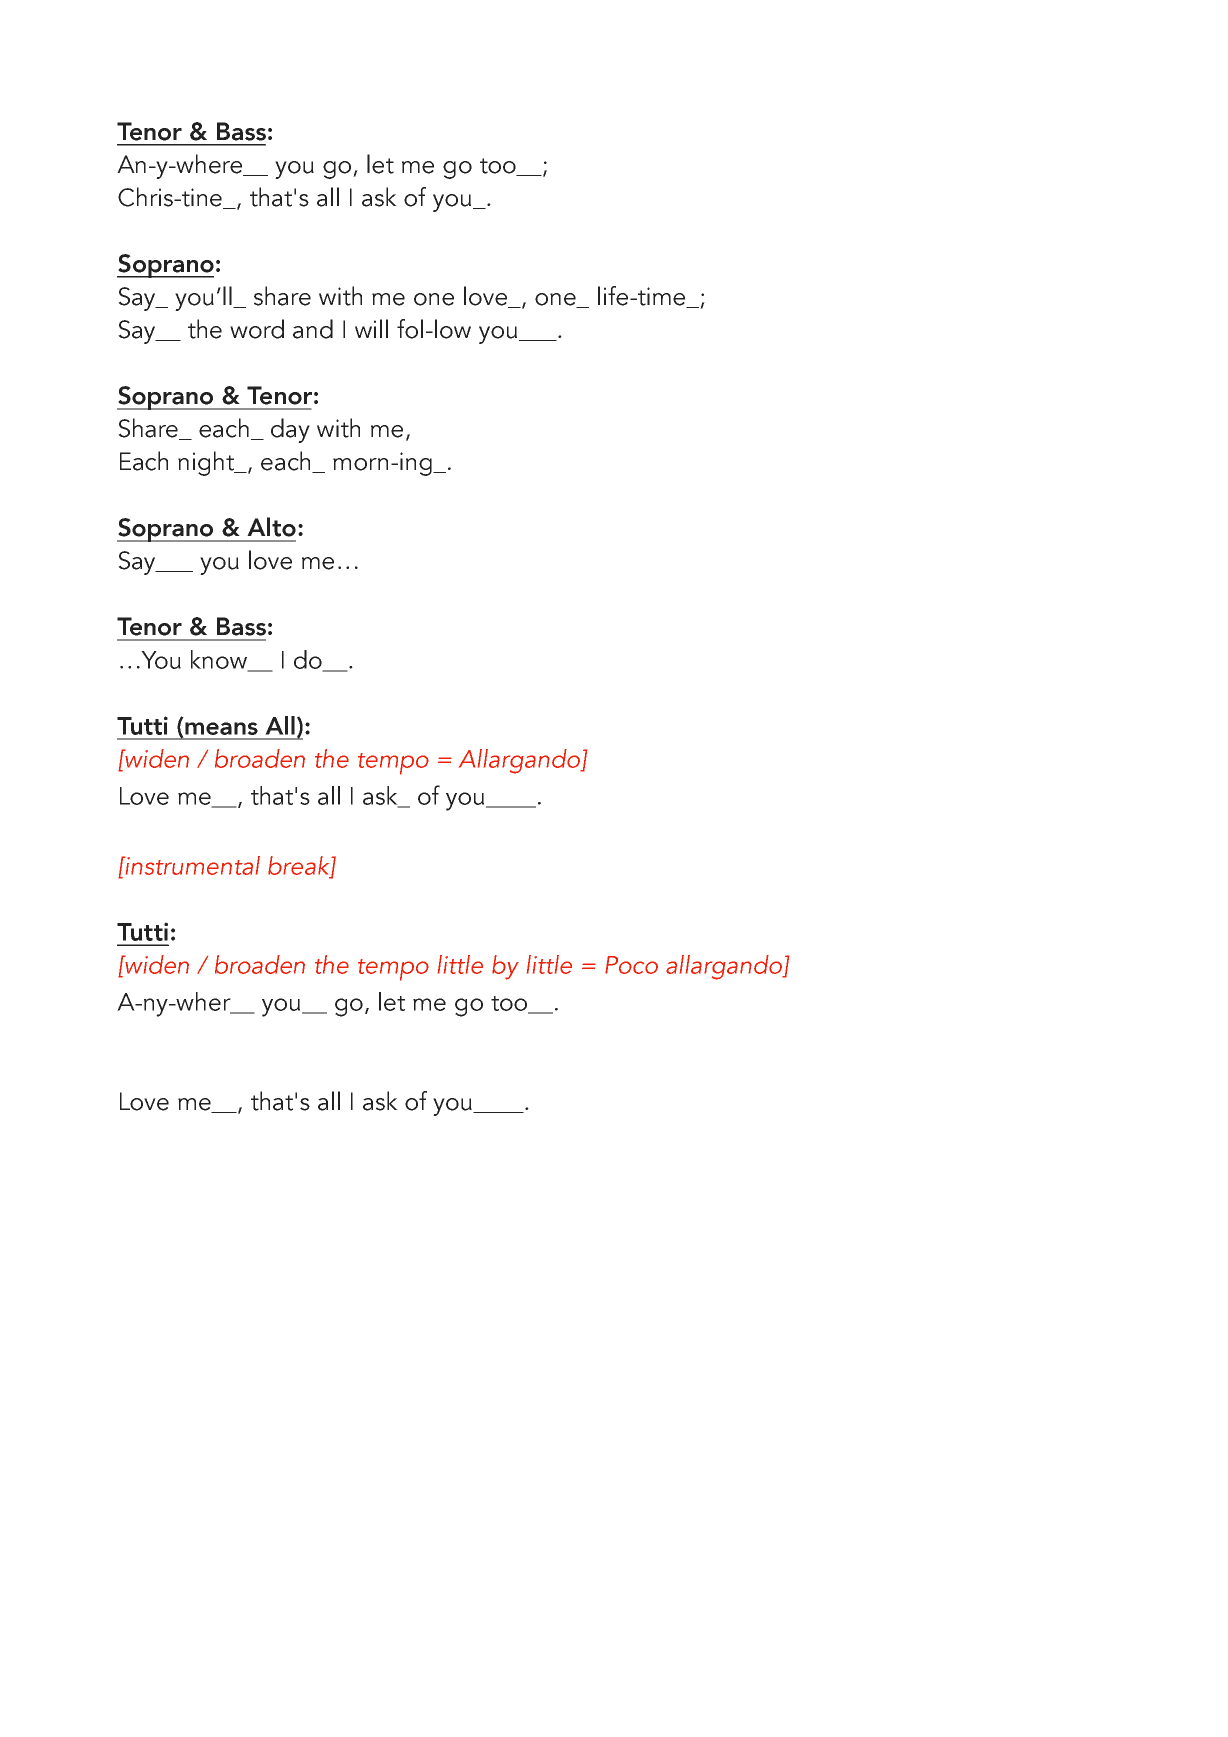  What do you see at coordinates (271, 527) in the image?
I see `Alto` at bounding box center [271, 527].
